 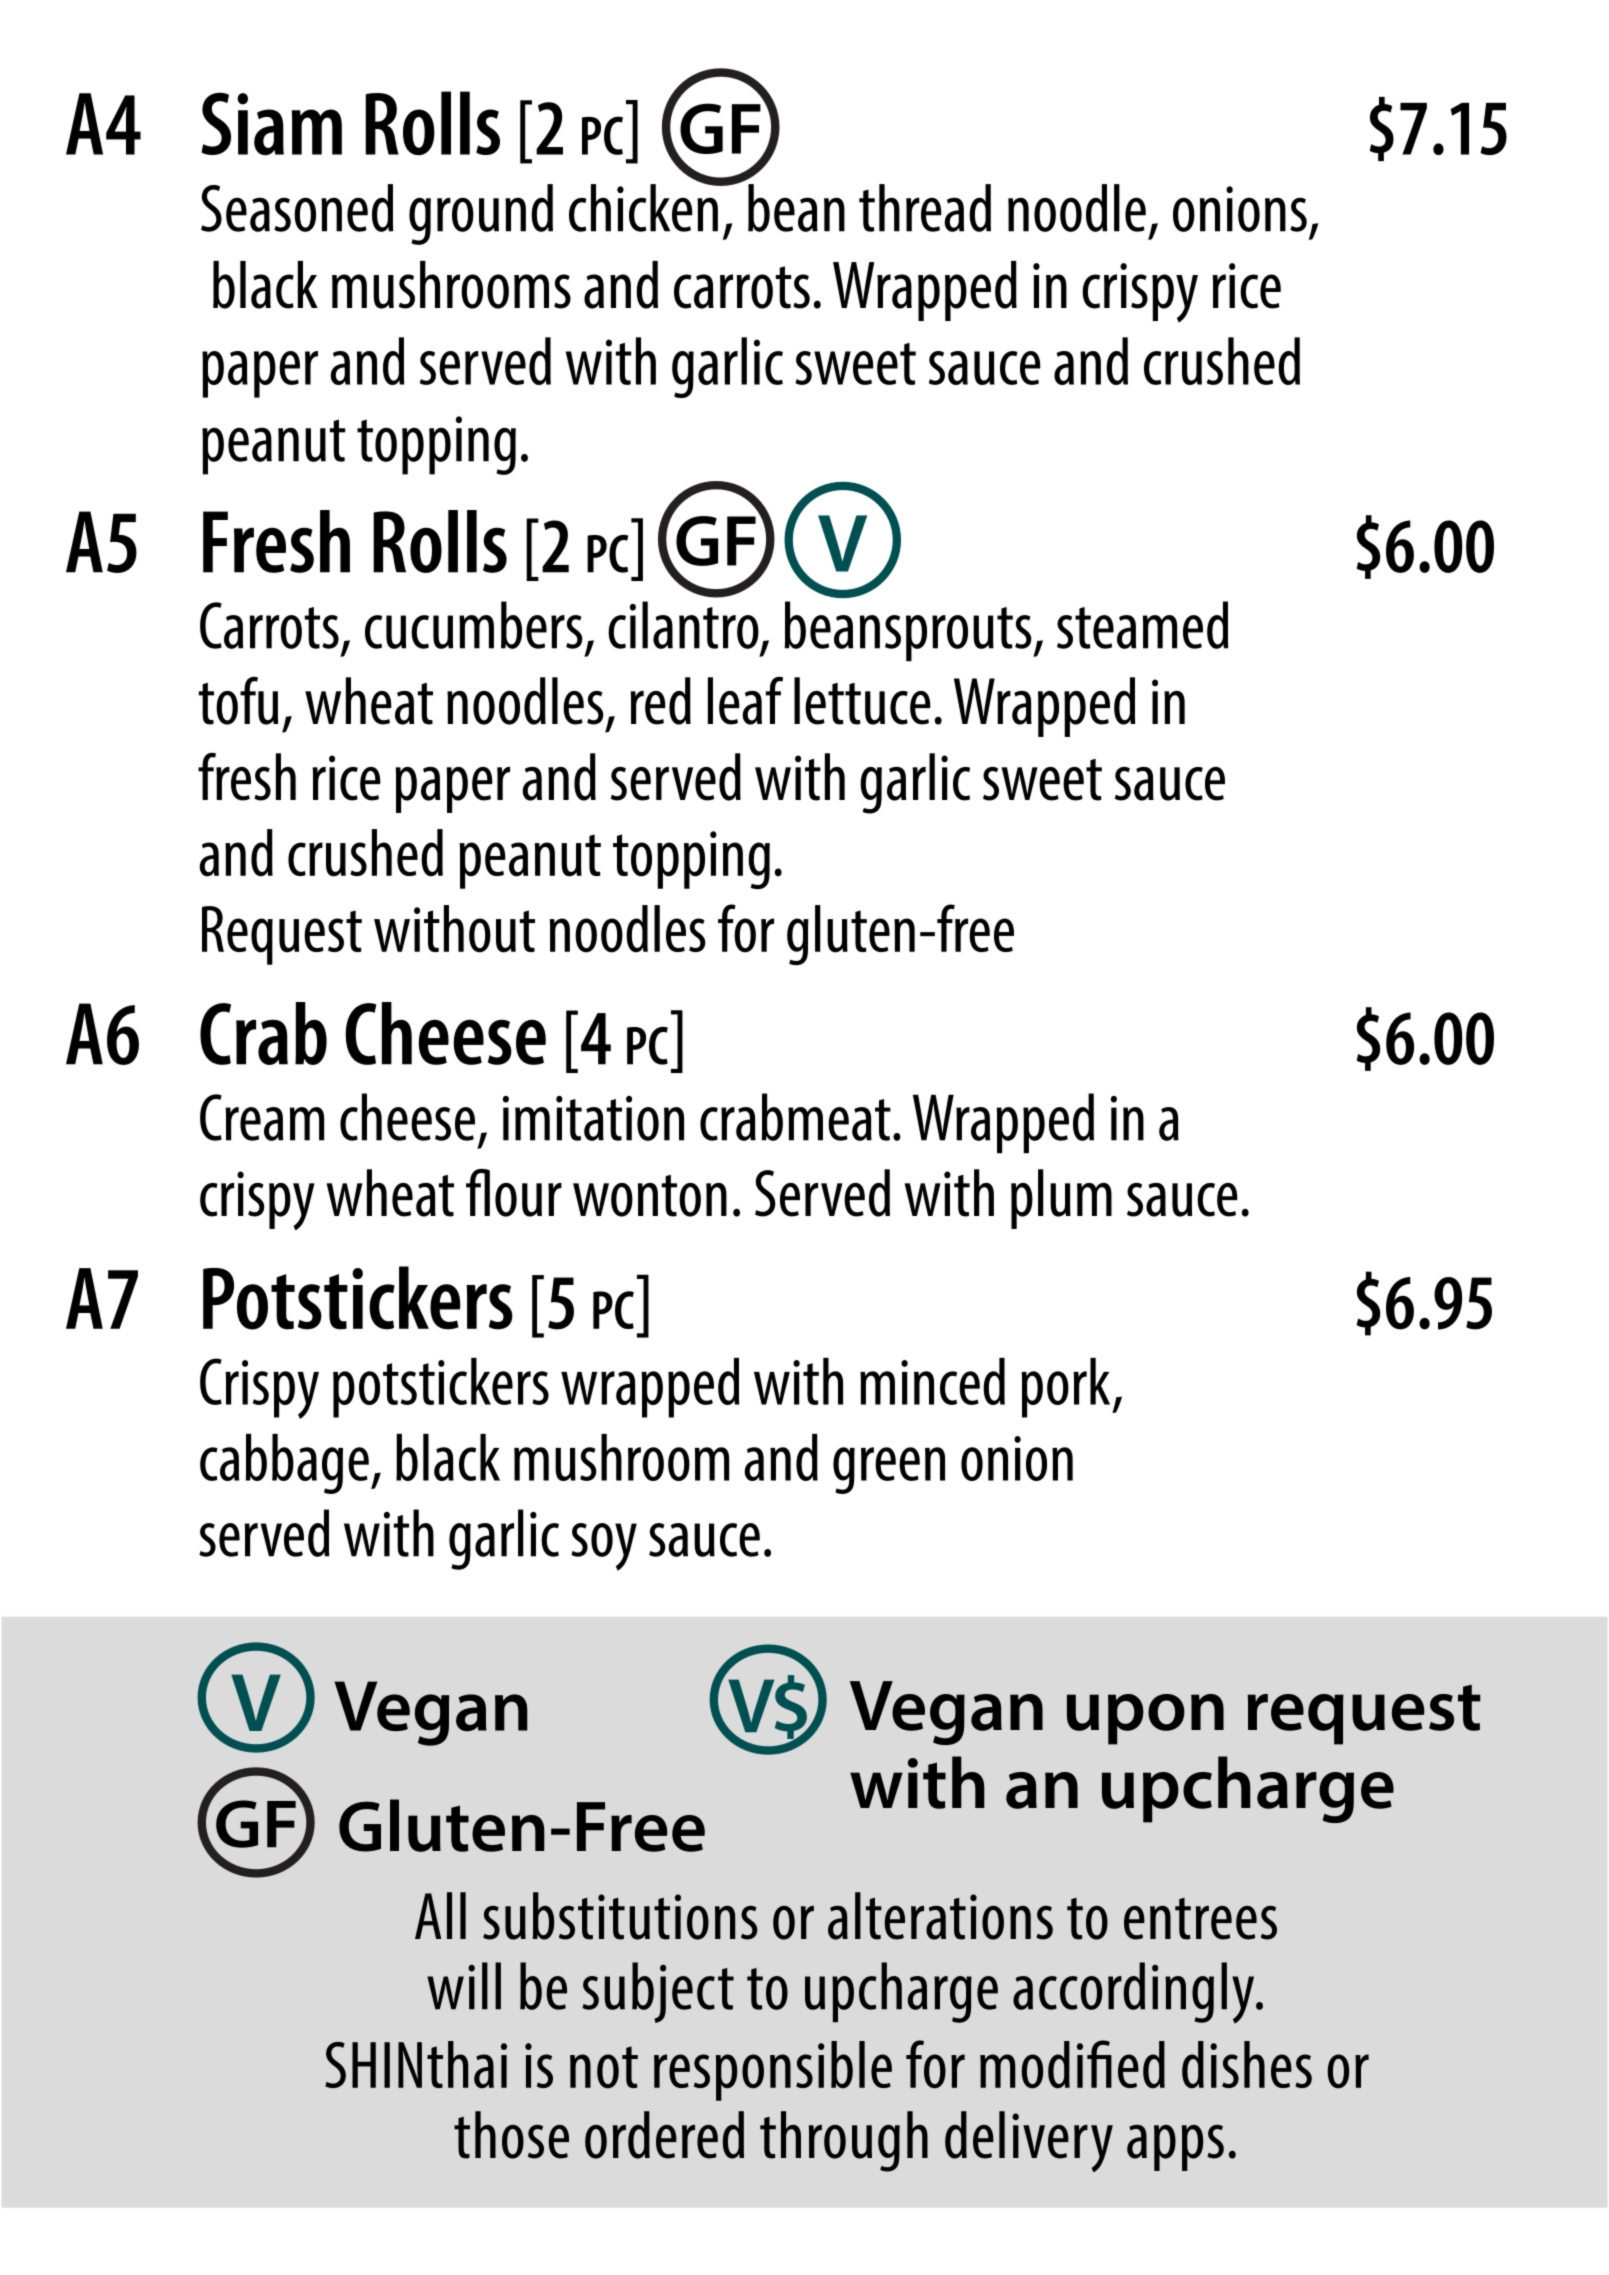 I want to click on plum, so click(x=1061, y=1199).
